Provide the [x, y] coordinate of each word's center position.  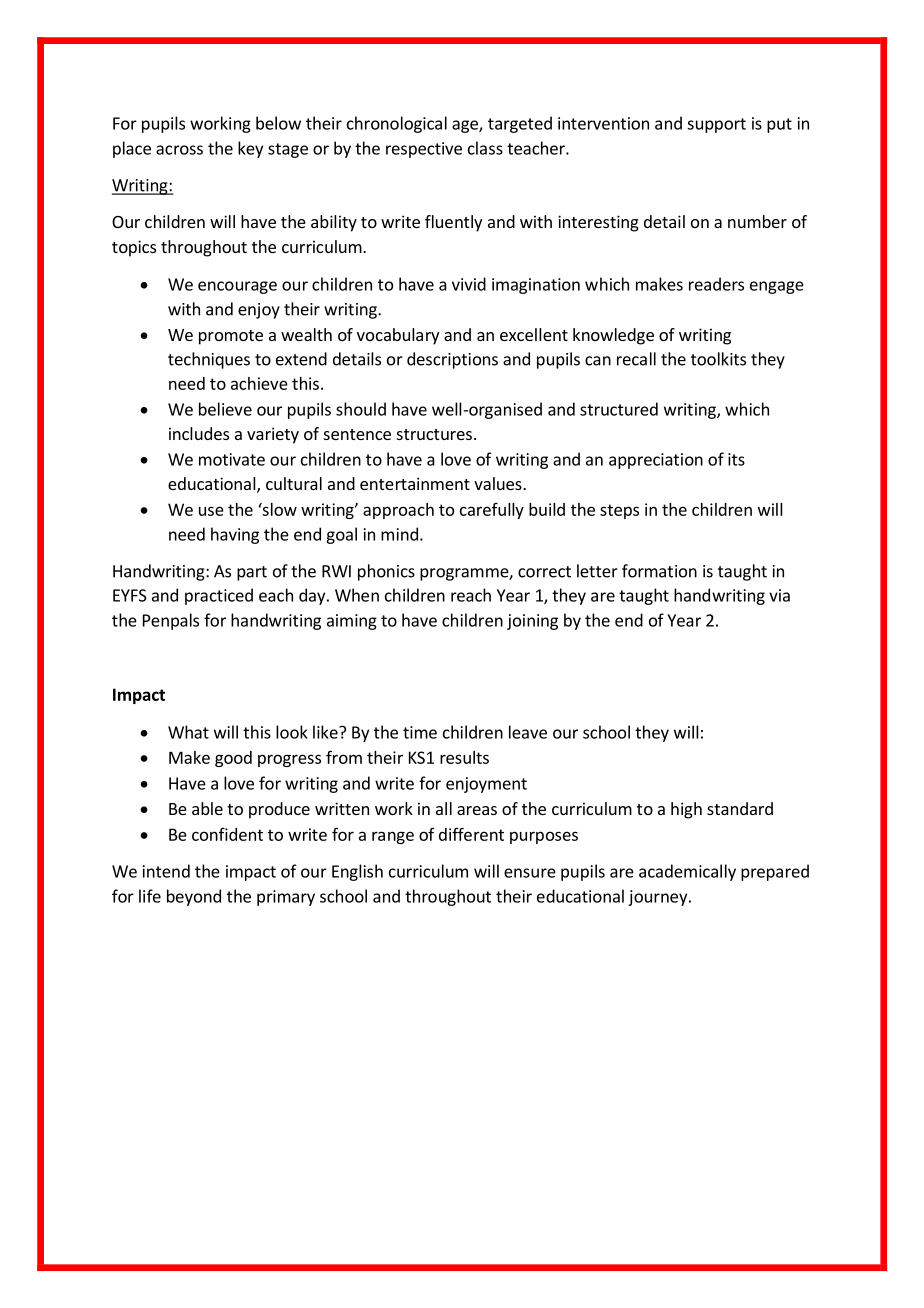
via [779, 595]
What [188, 732]
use [211, 511]
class [485, 148]
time [420, 732]
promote [231, 337]
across [179, 150]
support [716, 125]
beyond [194, 897]
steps [619, 511]
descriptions [452, 360]
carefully [492, 511]
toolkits [718, 359]
